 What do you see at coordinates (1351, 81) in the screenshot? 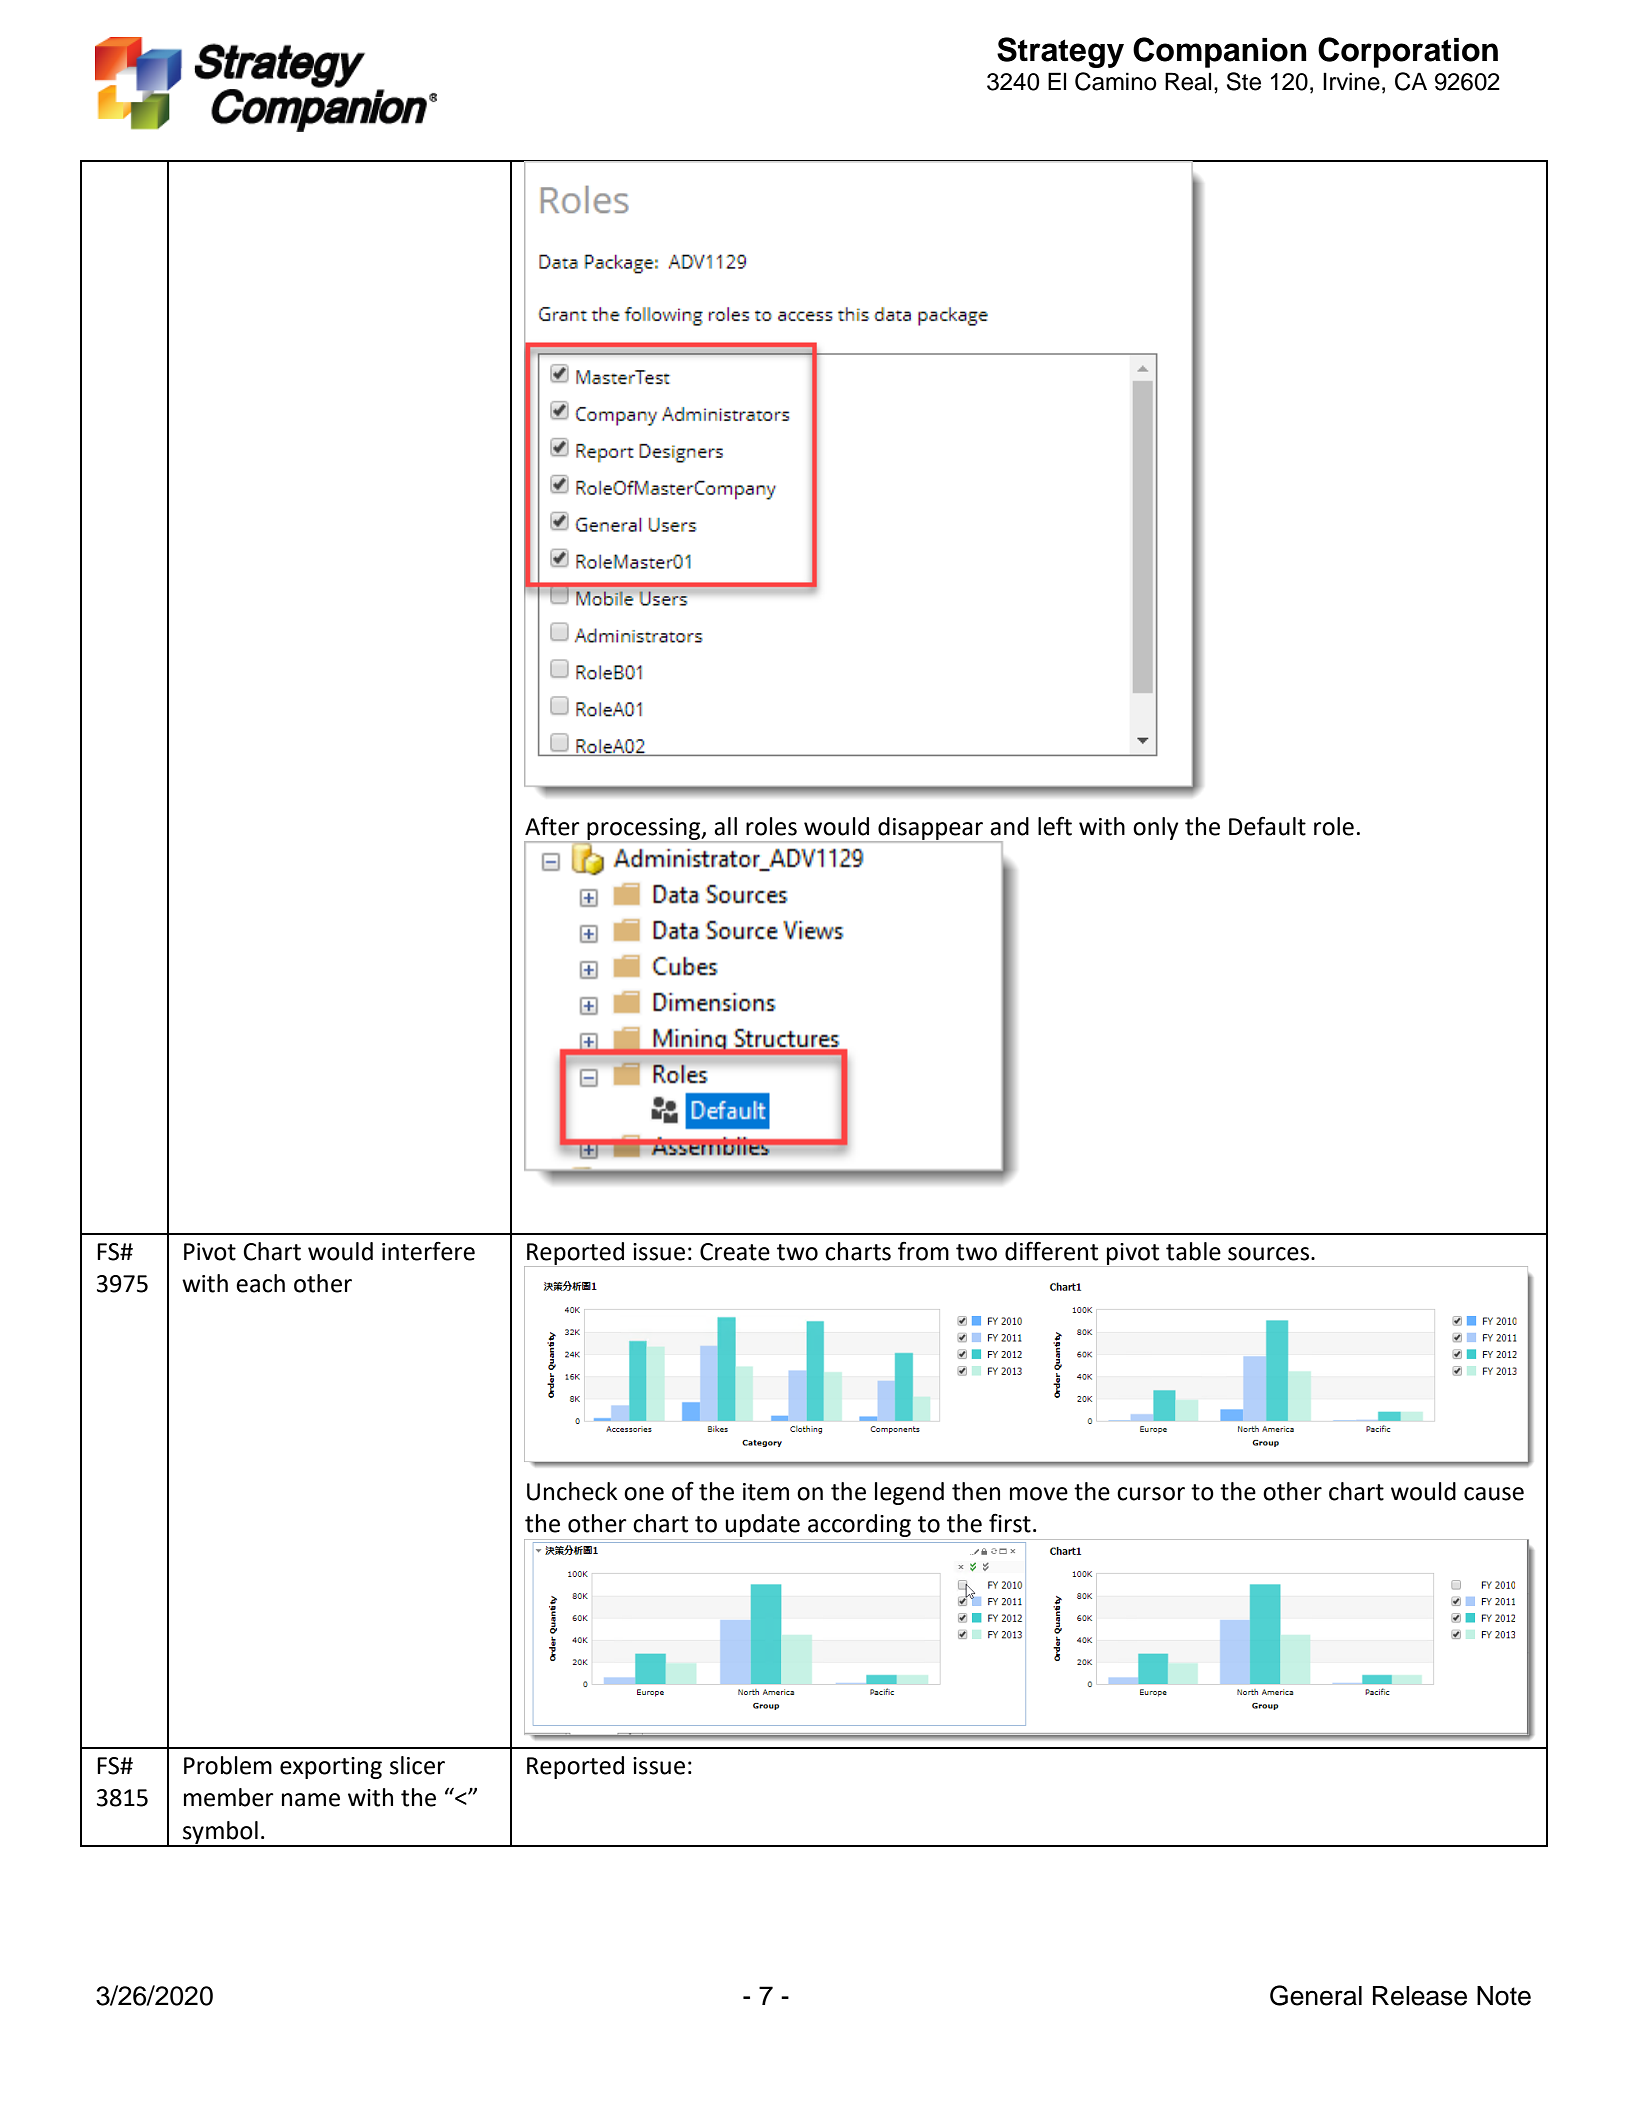
I see `Irvine` at bounding box center [1351, 81].
